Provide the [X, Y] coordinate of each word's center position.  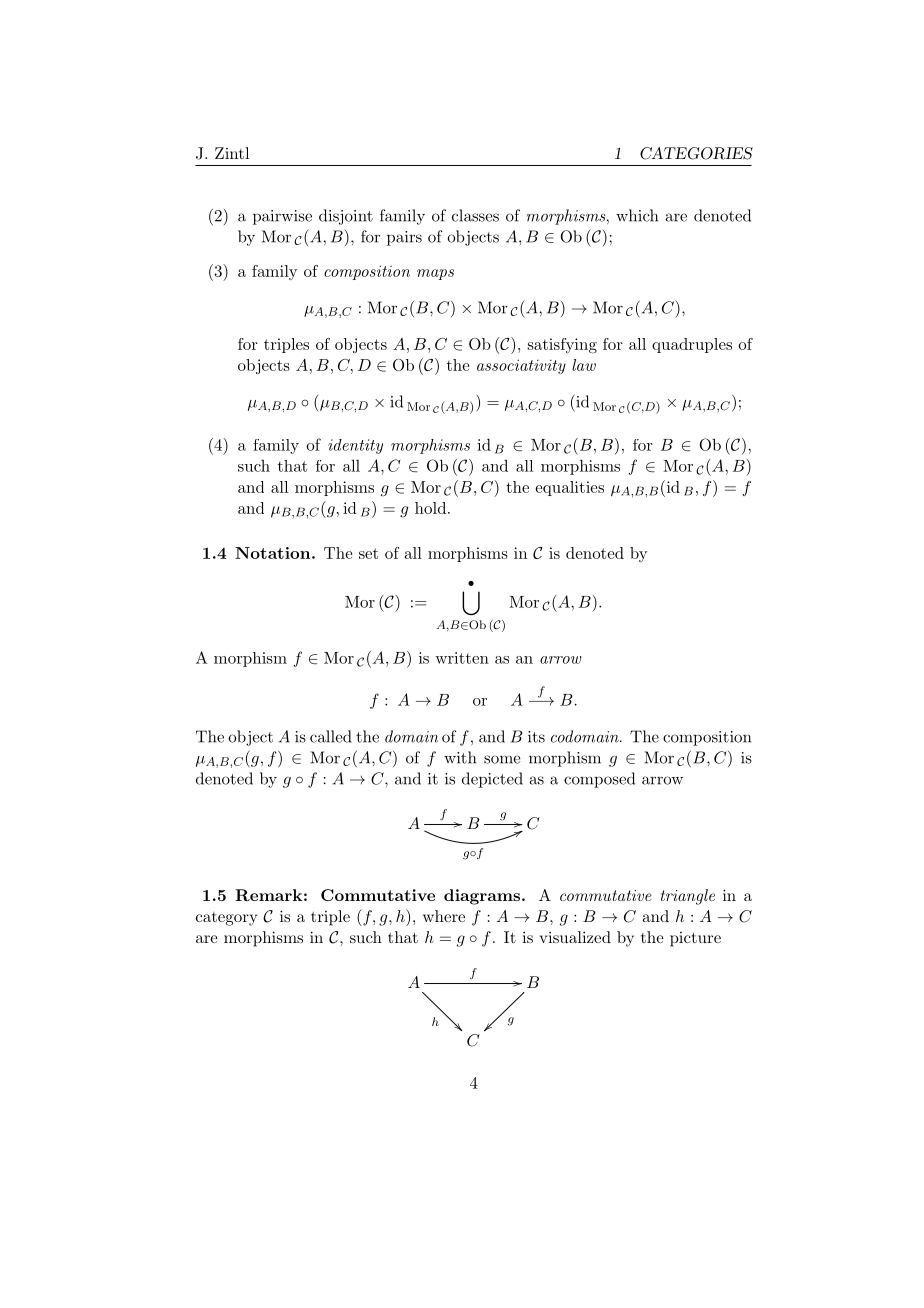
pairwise [282, 217]
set [368, 553]
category [226, 919]
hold [432, 508]
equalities [570, 488]
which [637, 215]
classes [475, 215]
